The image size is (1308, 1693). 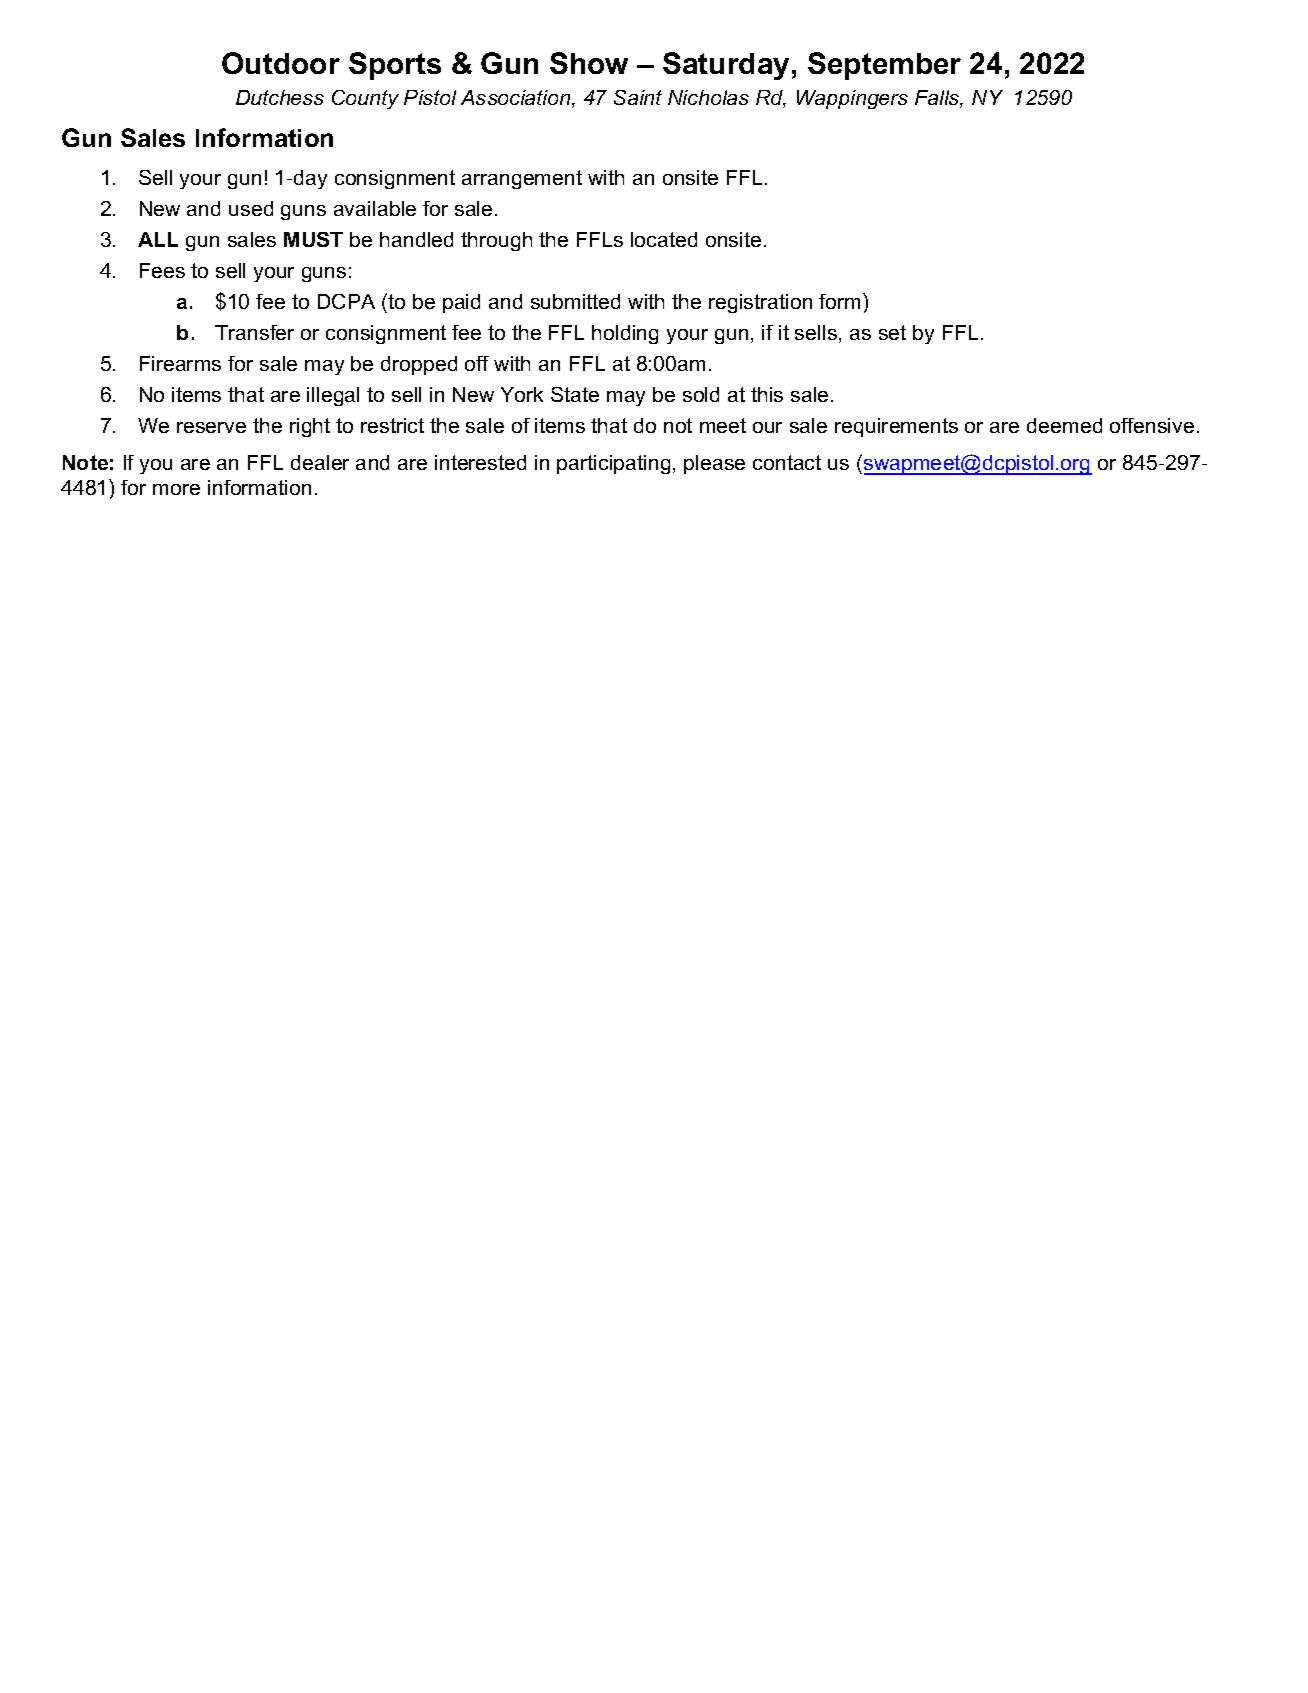 What do you see at coordinates (726, 66) in the screenshot?
I see `Saturday` at bounding box center [726, 66].
